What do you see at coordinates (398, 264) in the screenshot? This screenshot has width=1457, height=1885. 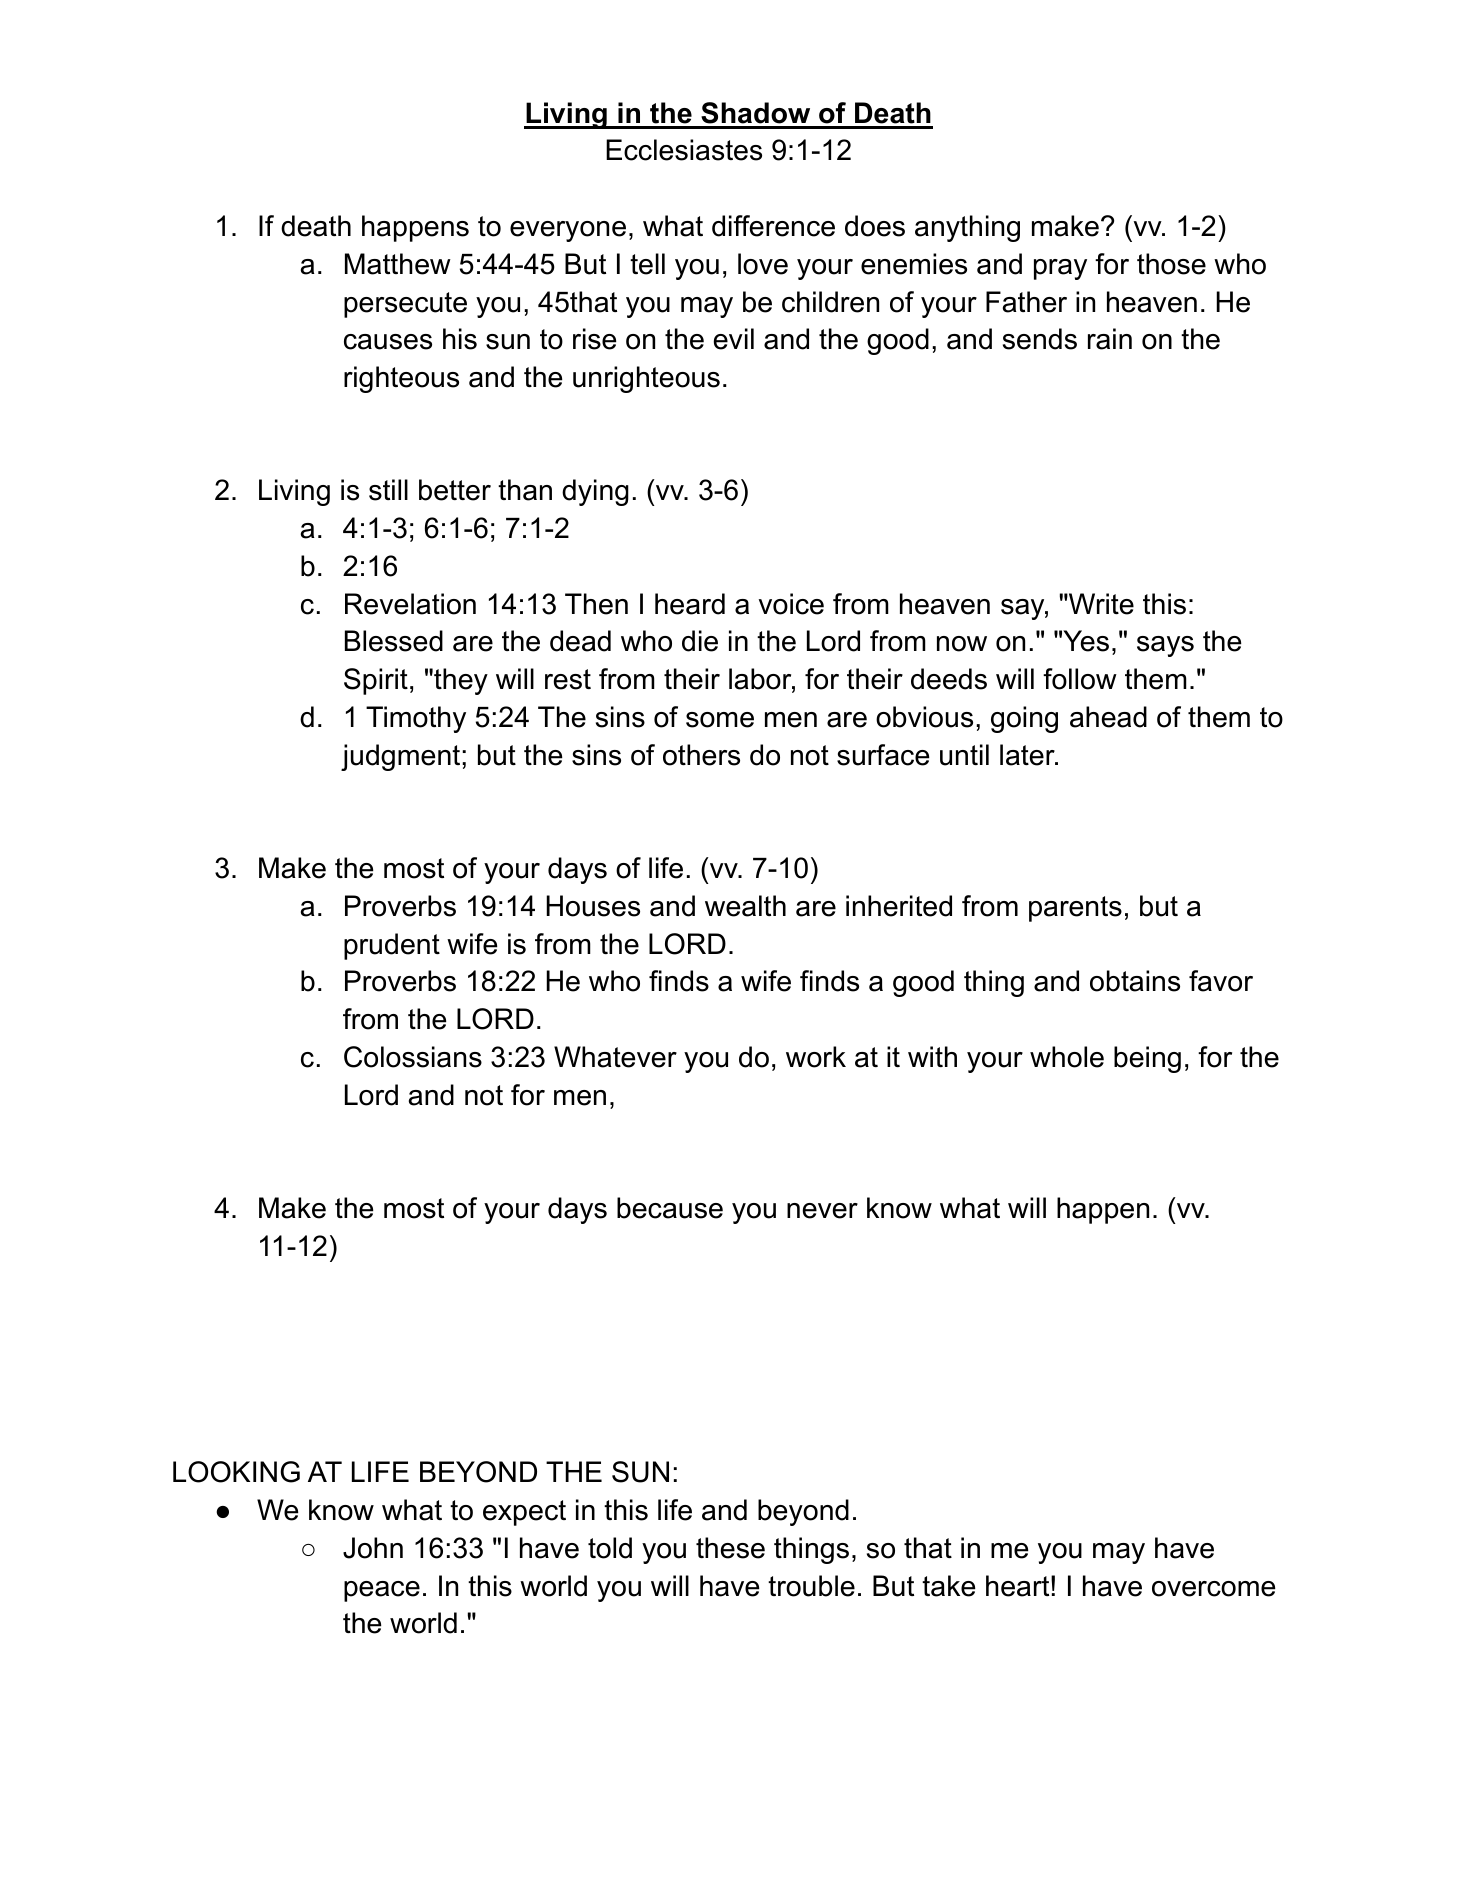 I see `Matthew` at bounding box center [398, 264].
